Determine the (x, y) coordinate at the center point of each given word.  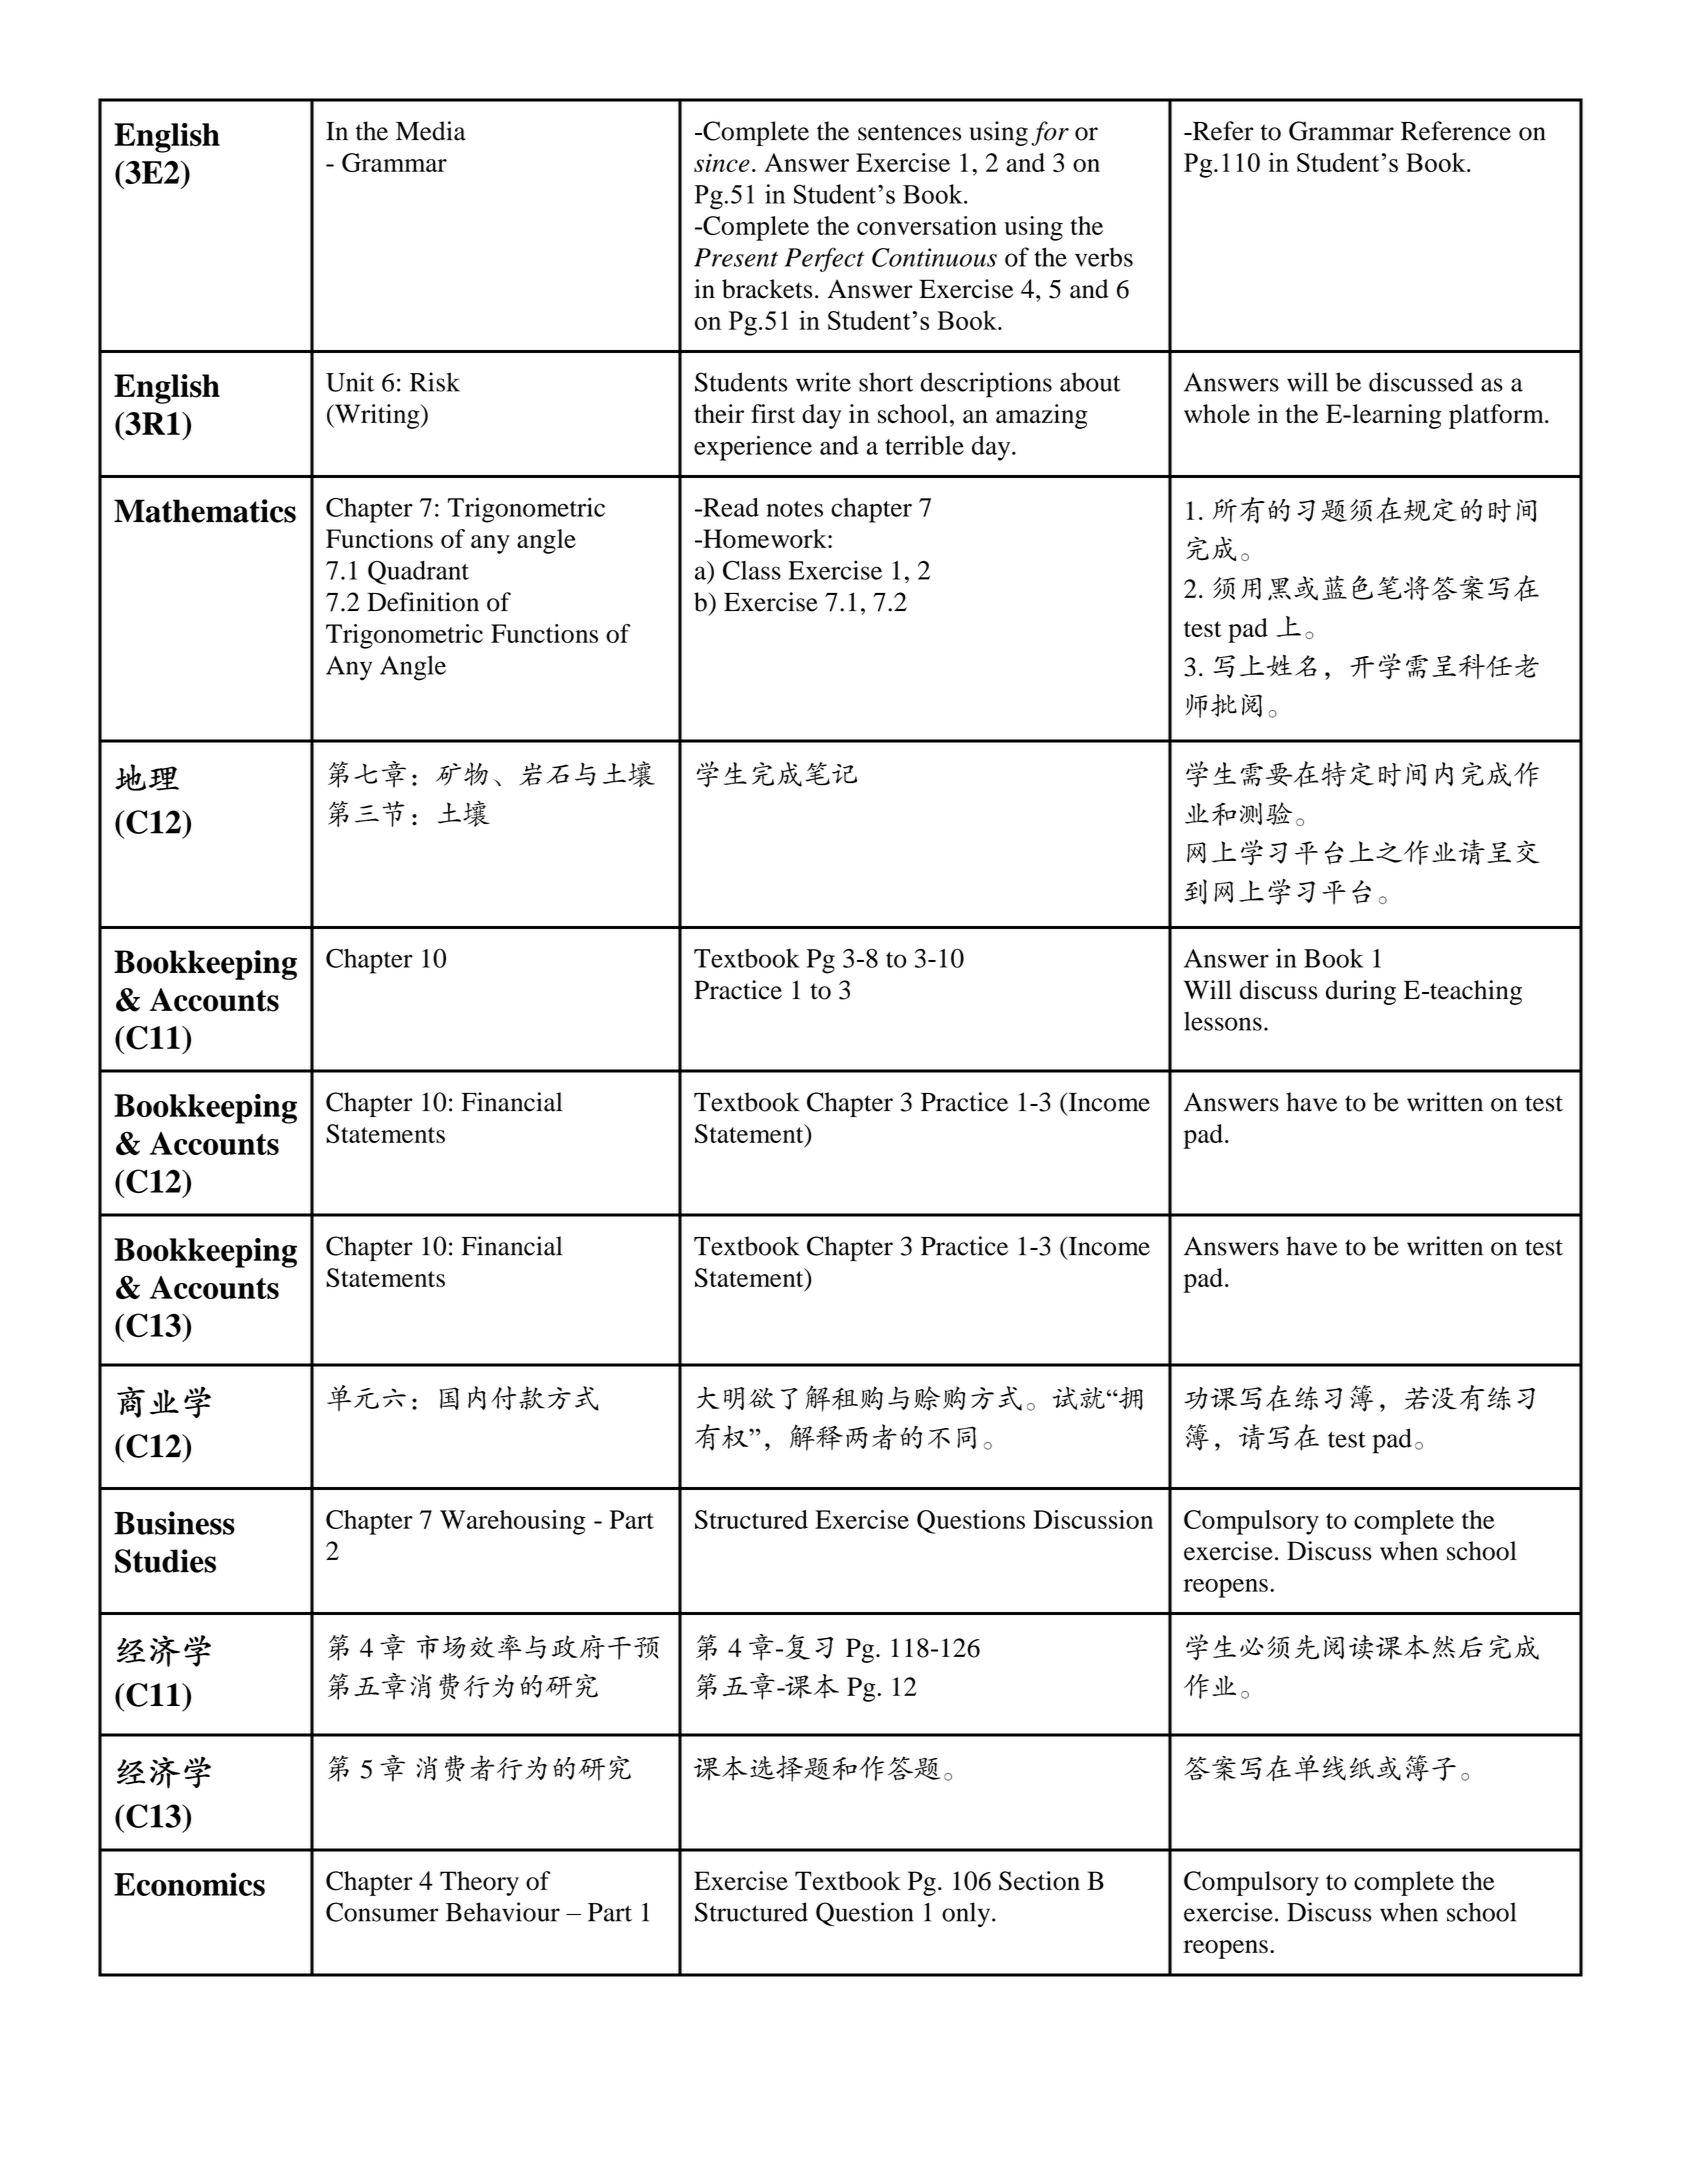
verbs (1104, 257)
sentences (909, 132)
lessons (1223, 1021)
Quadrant (418, 573)
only (967, 1914)
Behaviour (503, 1912)
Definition (423, 602)
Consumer (382, 1912)
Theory (479, 1883)
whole (1217, 414)
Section (1039, 1881)
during (1361, 992)
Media (431, 131)
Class (752, 570)
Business (174, 1523)
